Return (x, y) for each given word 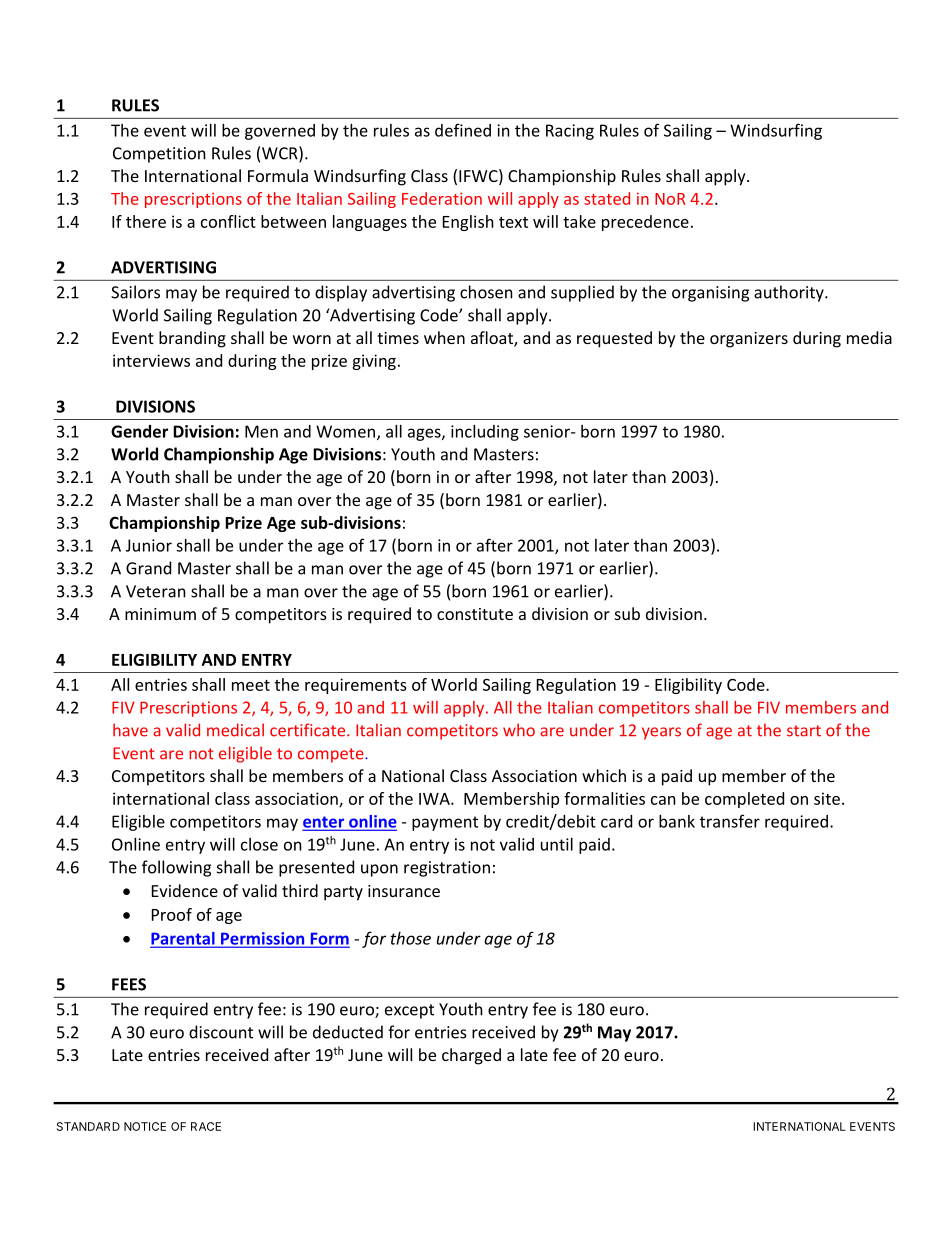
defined (463, 130)
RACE (206, 1126)
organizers (749, 340)
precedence (645, 223)
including (485, 433)
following (176, 868)
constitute (475, 614)
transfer (730, 821)
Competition (159, 155)
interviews (151, 360)
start (804, 731)
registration (447, 869)
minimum (160, 614)
